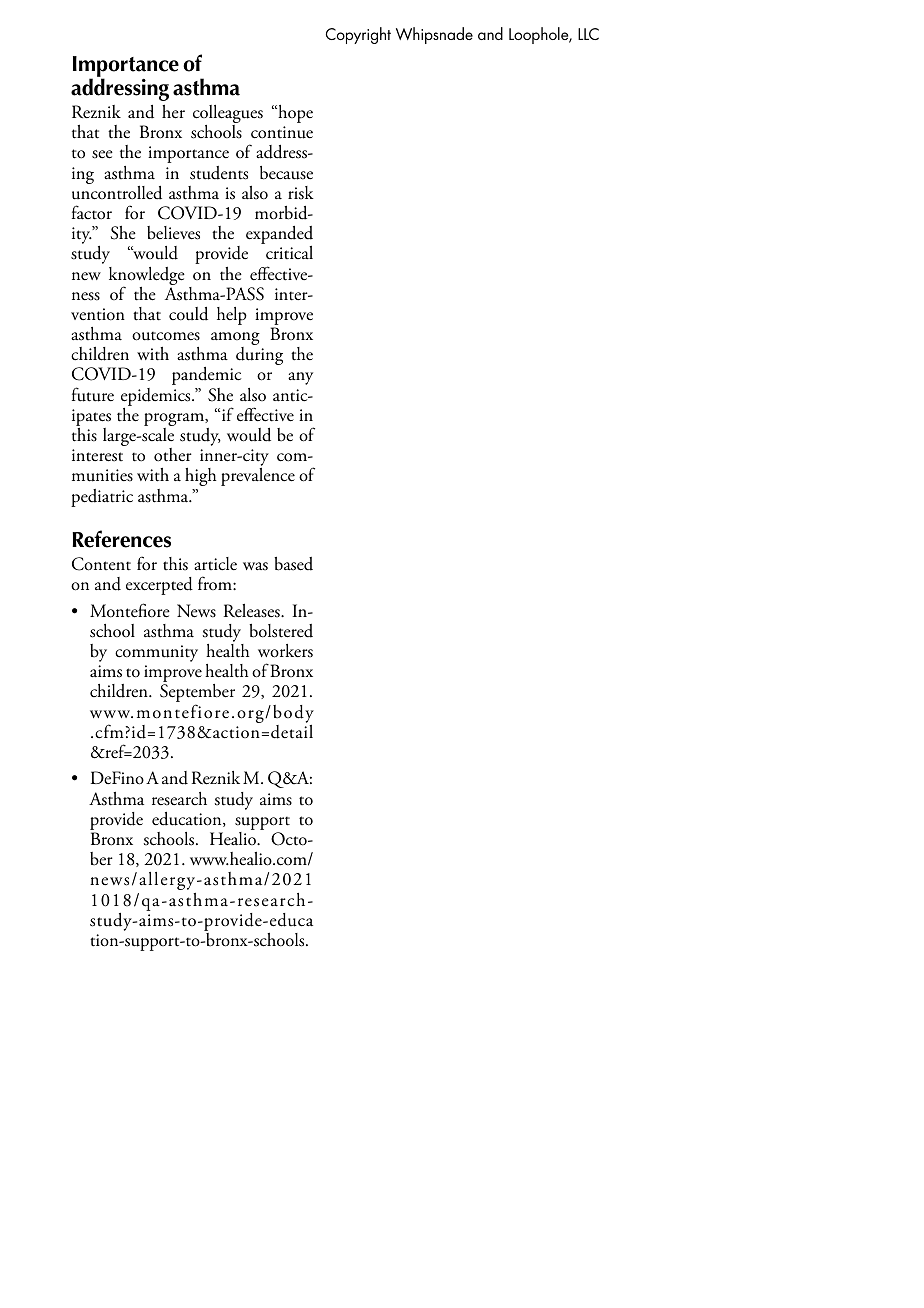 Image resolution: width=924 pixels, height=1308 pixels. I want to click on believes, so click(173, 233).
